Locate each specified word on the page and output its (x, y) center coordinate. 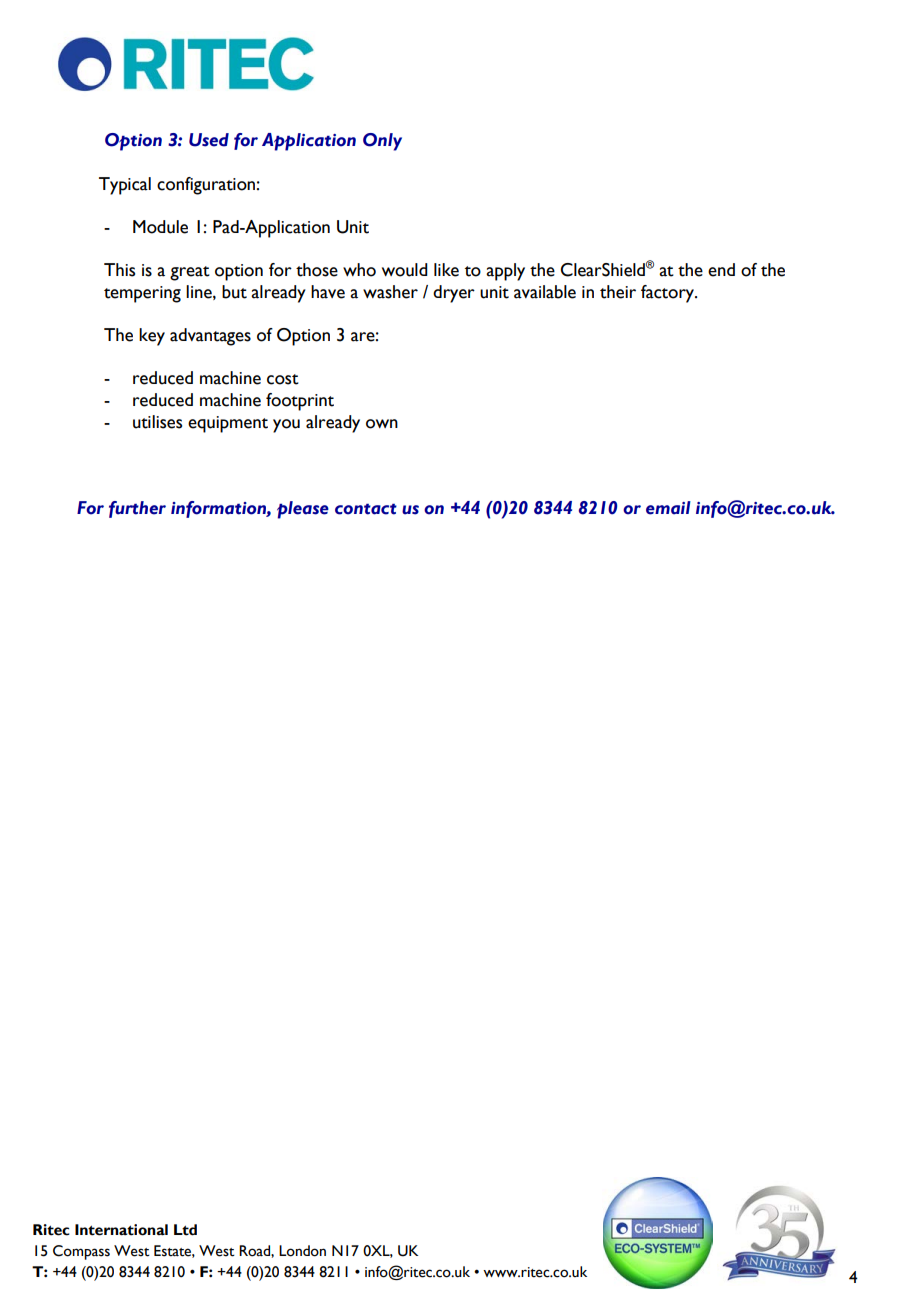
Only (382, 142)
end (721, 270)
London (302, 1251)
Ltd (185, 1230)
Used (209, 140)
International (121, 1230)
